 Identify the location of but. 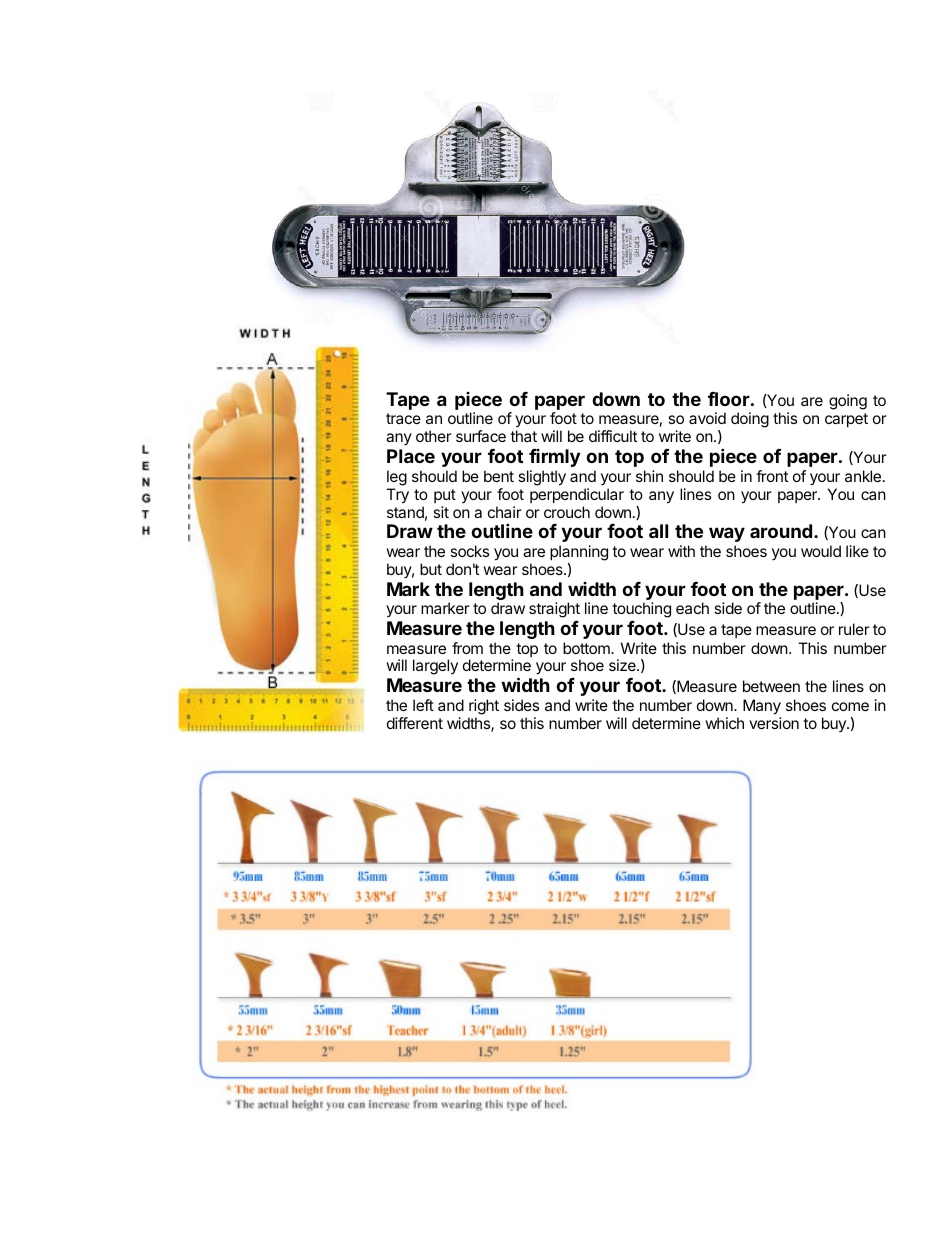
(431, 569).
